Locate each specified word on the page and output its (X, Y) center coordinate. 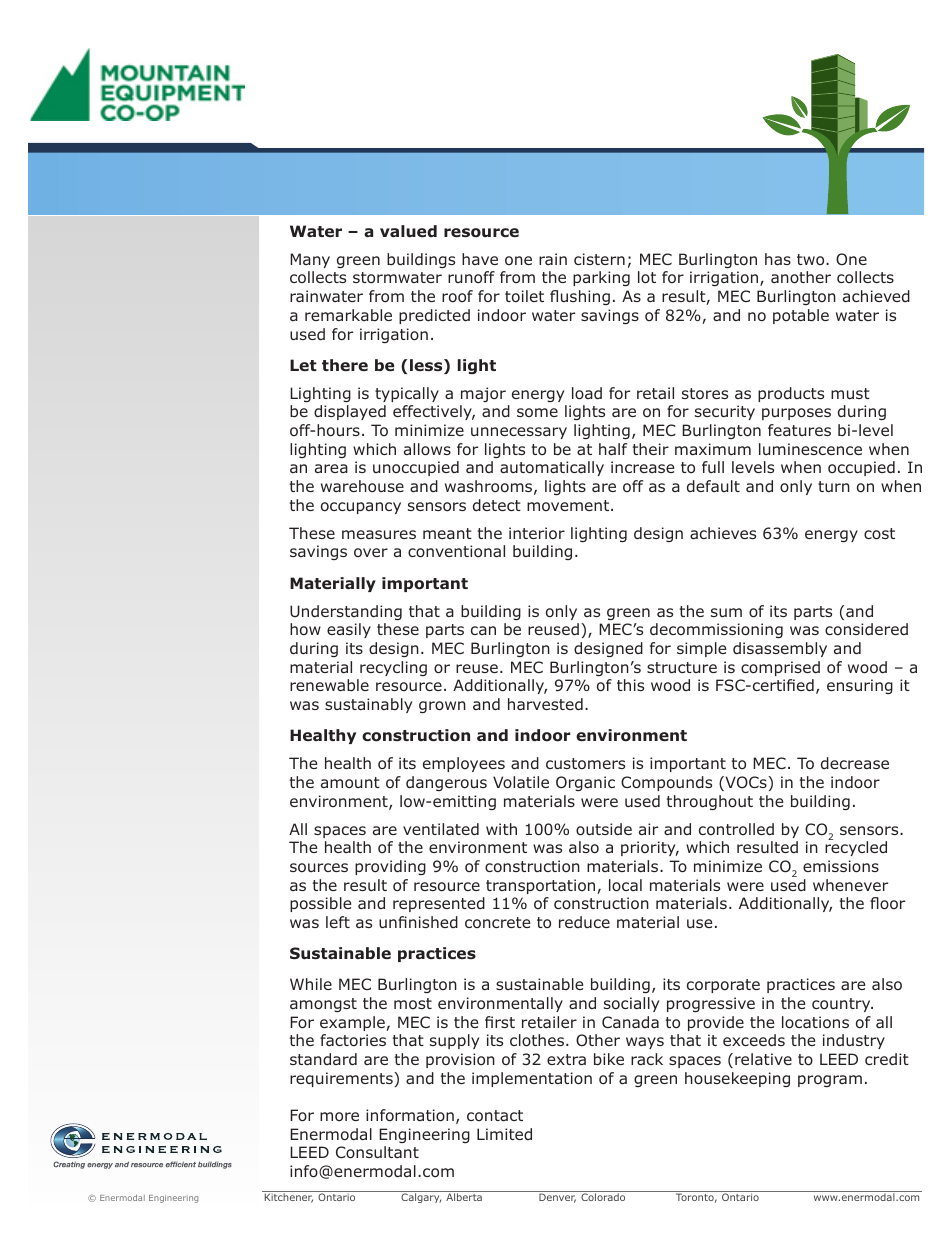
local (625, 885)
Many (310, 260)
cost (879, 534)
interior (537, 533)
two (812, 260)
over (371, 552)
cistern (599, 259)
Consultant (377, 1152)
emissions (841, 866)
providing (390, 867)
